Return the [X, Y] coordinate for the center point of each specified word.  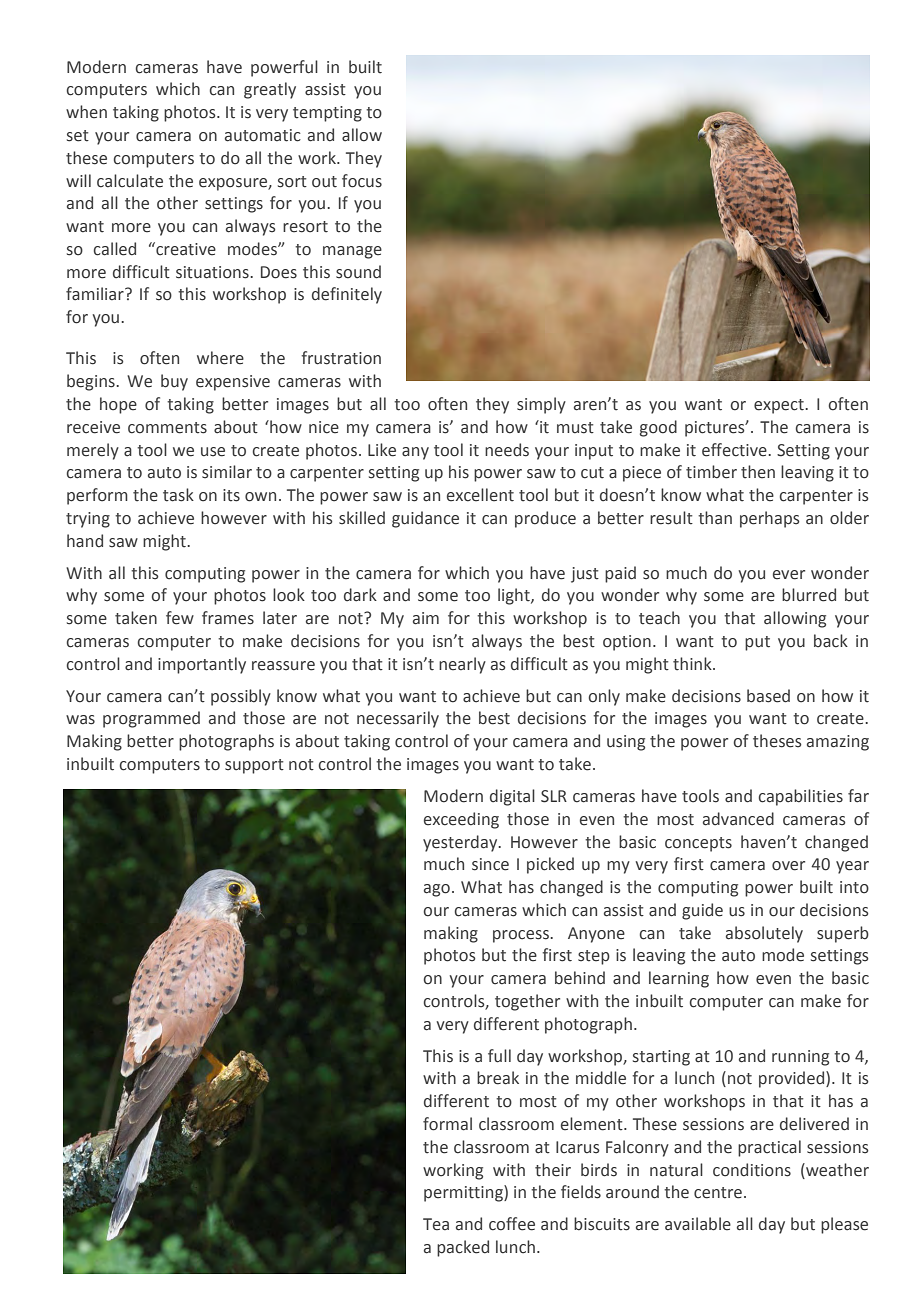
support [254, 766]
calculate [130, 181]
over [788, 866]
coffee [512, 1224]
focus [362, 181]
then [758, 472]
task [178, 495]
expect [780, 406]
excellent [480, 495]
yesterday [461, 843]
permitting [464, 1193]
